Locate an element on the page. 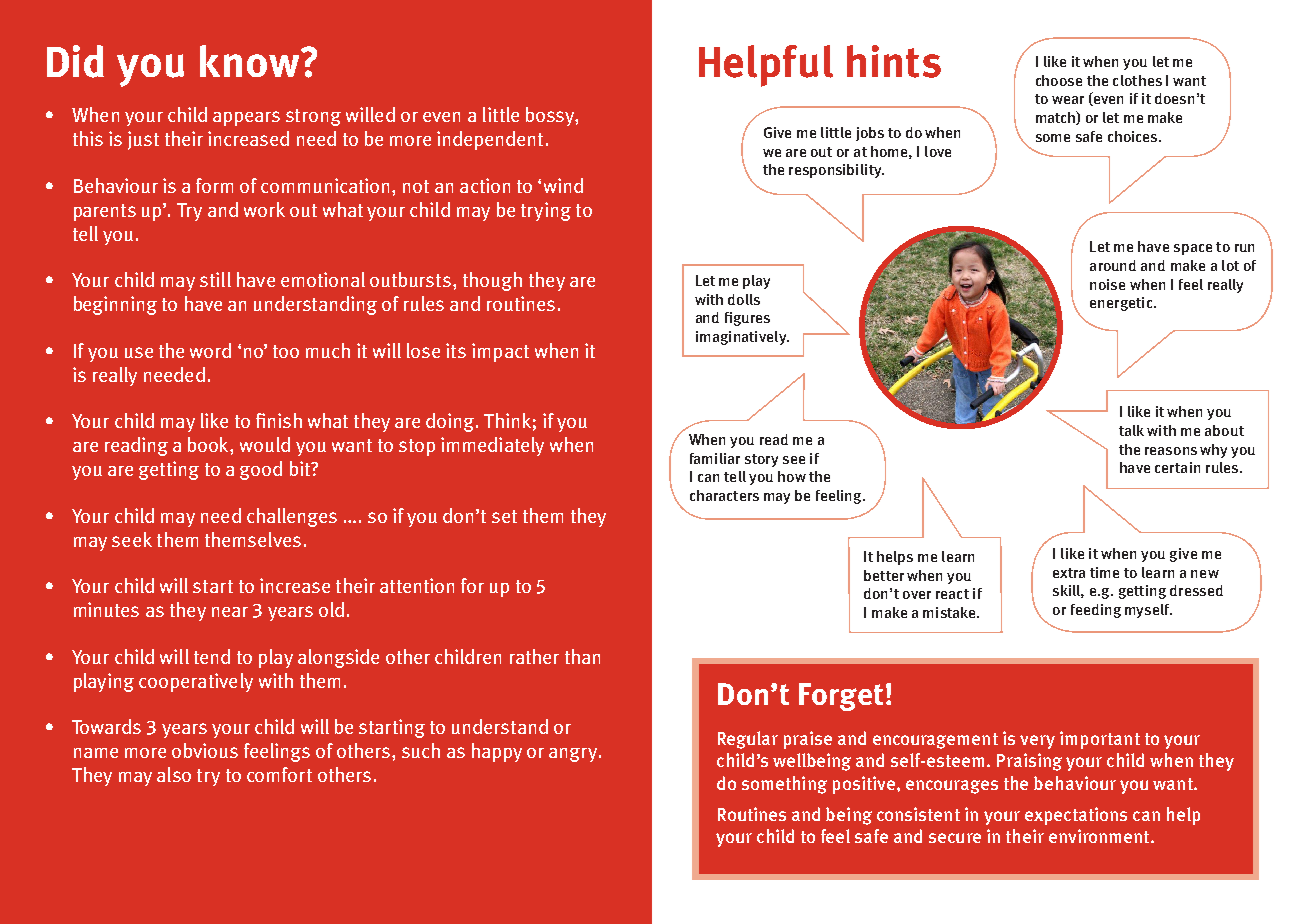  talk is located at coordinates (1131, 430).
